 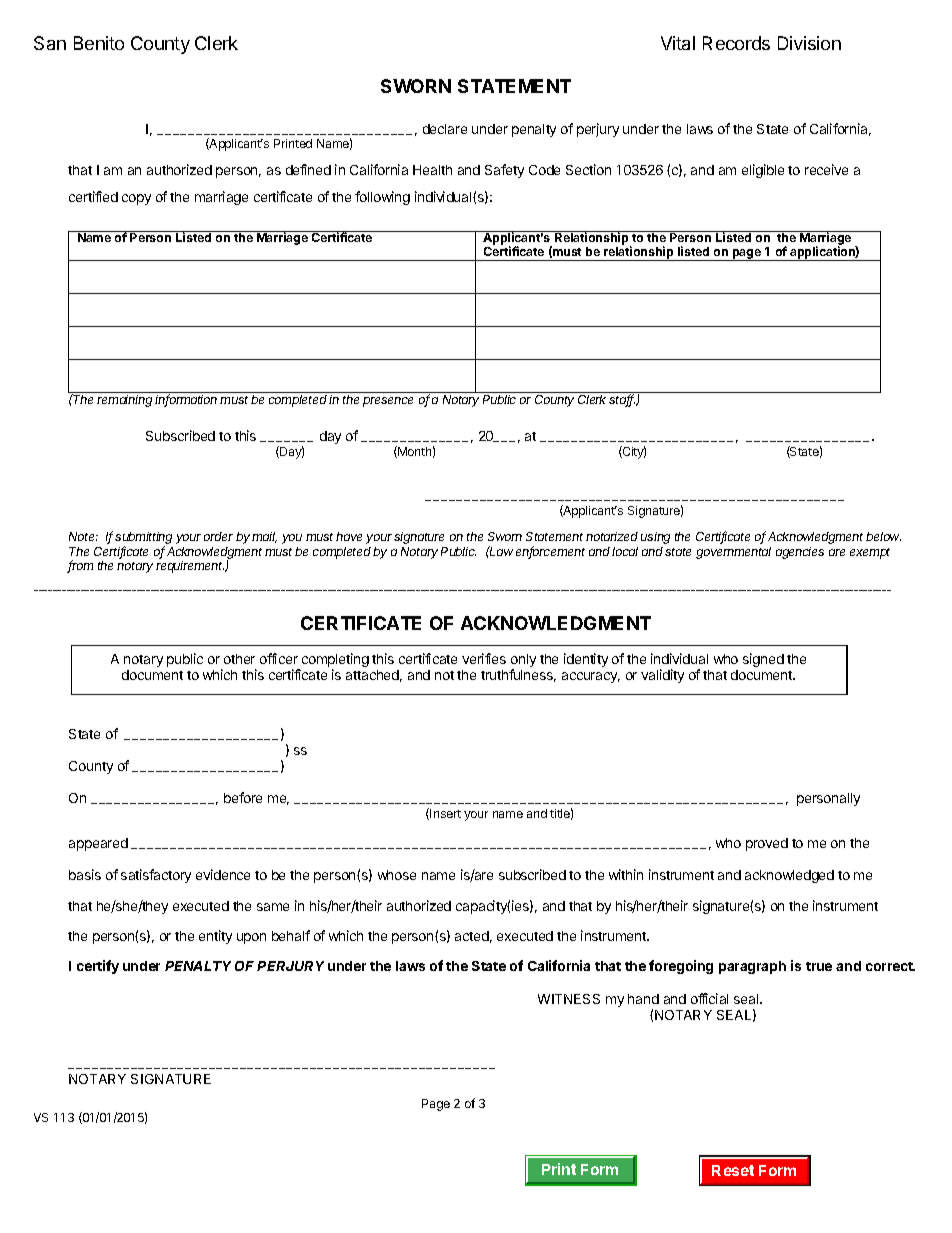 I want to click on verifies, so click(x=484, y=658).
